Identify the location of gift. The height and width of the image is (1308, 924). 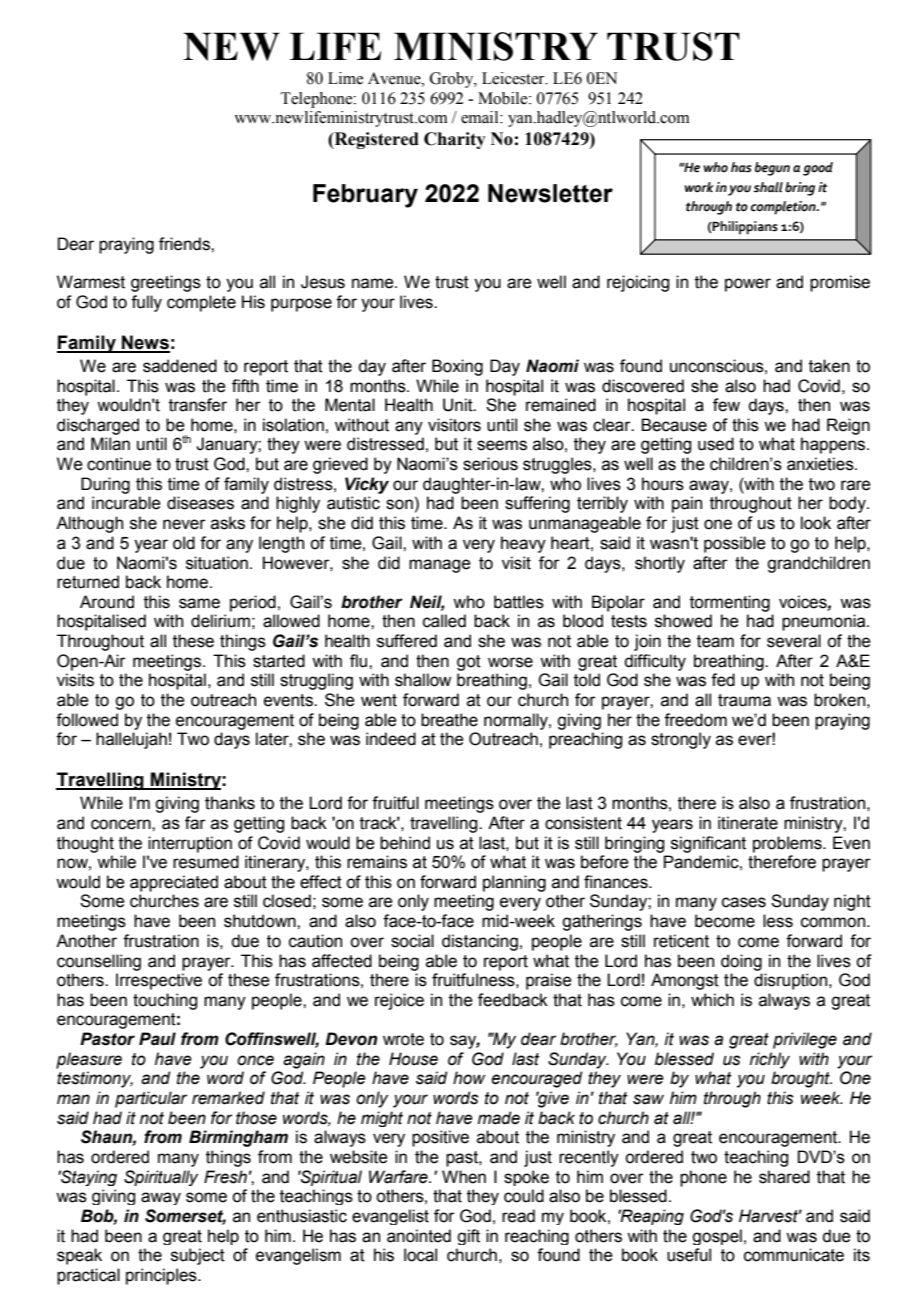
(468, 1237).
